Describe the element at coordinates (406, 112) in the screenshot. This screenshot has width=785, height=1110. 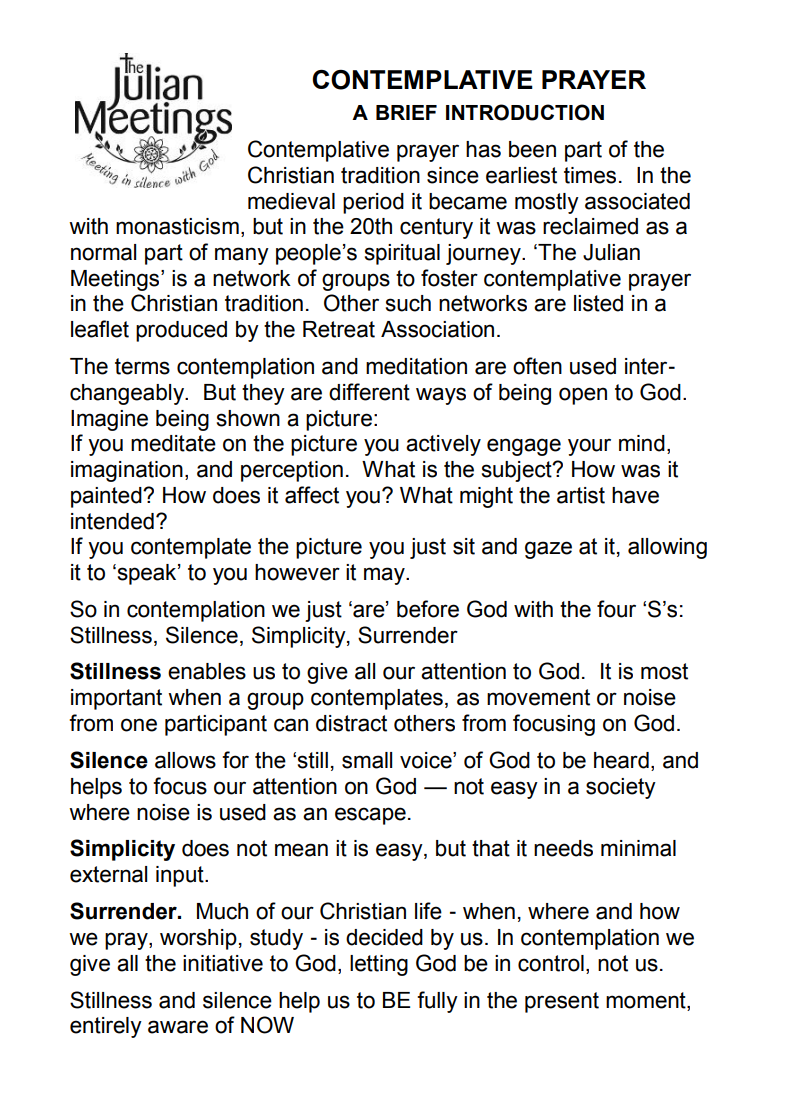
I see `BRIEF` at that location.
